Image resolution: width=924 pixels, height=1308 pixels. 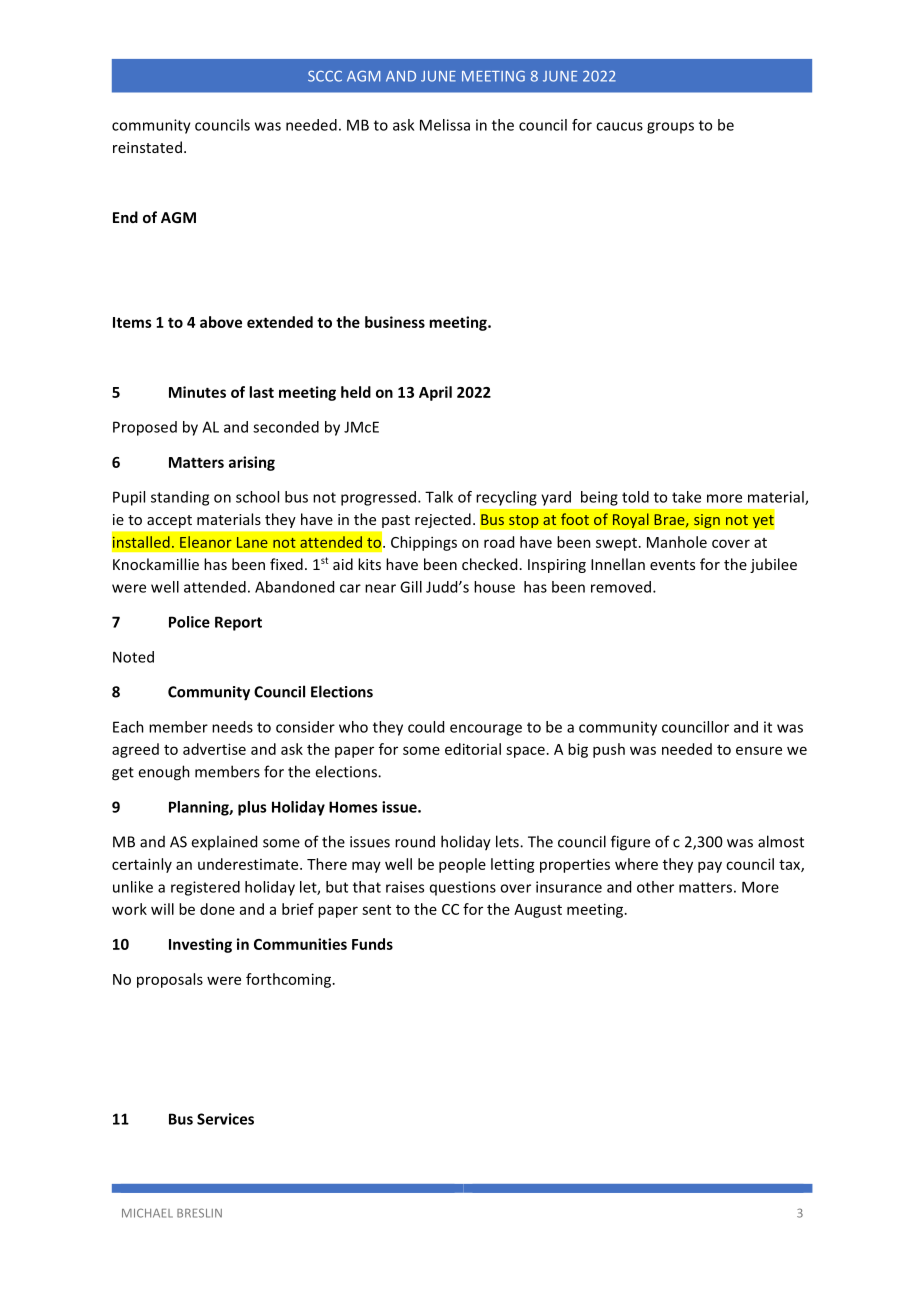 I want to click on Minutes, so click(x=197, y=392).
